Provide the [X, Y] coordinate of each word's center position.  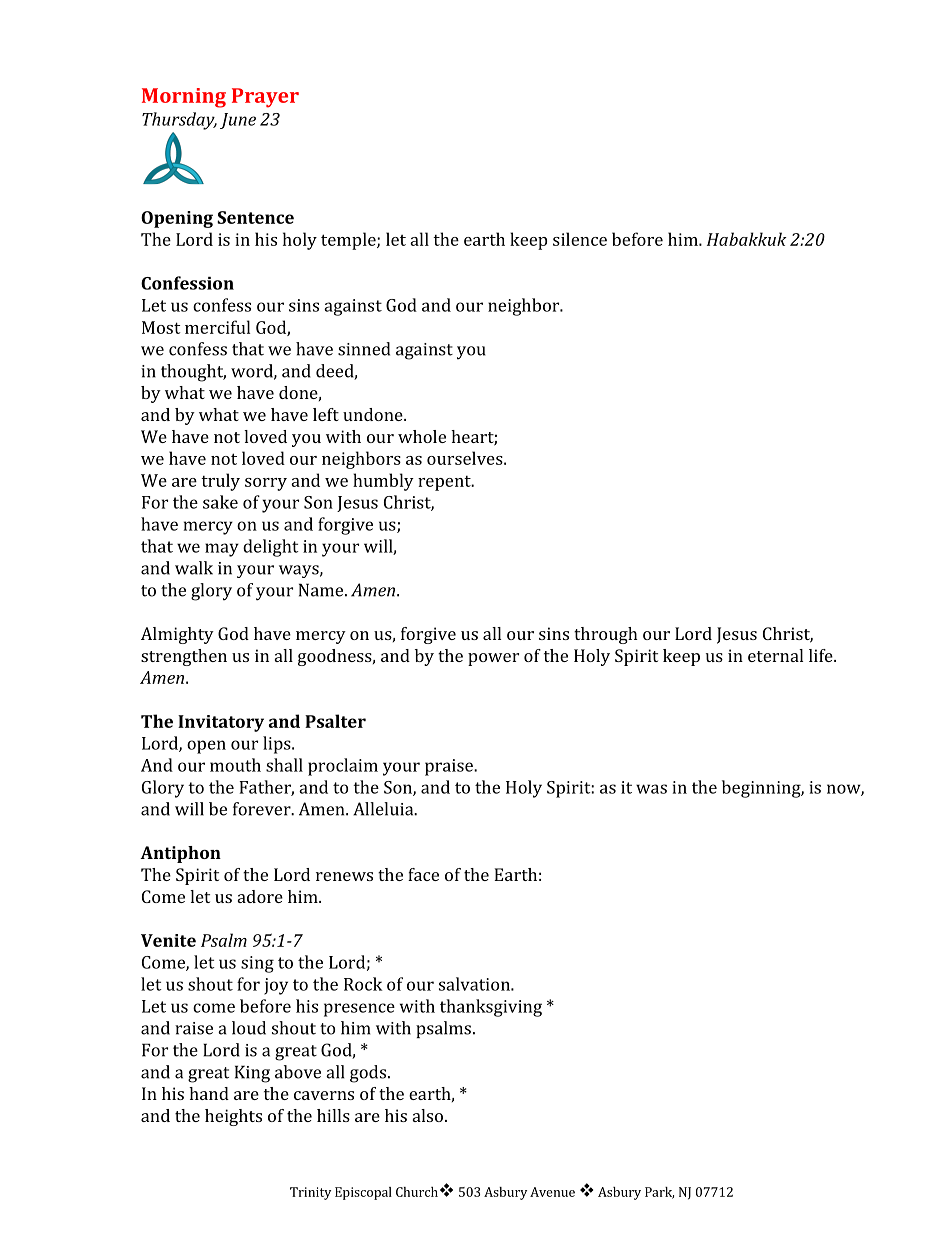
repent [445, 483]
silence [580, 239]
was [651, 789]
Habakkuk [747, 239]
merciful [217, 327]
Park [659, 1193]
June [238, 121]
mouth [235, 765]
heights [233, 1117]
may [222, 550]
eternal [775, 655]
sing [257, 964]
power [493, 659]
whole [422, 436]
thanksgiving [491, 1008]
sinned [364, 349]
